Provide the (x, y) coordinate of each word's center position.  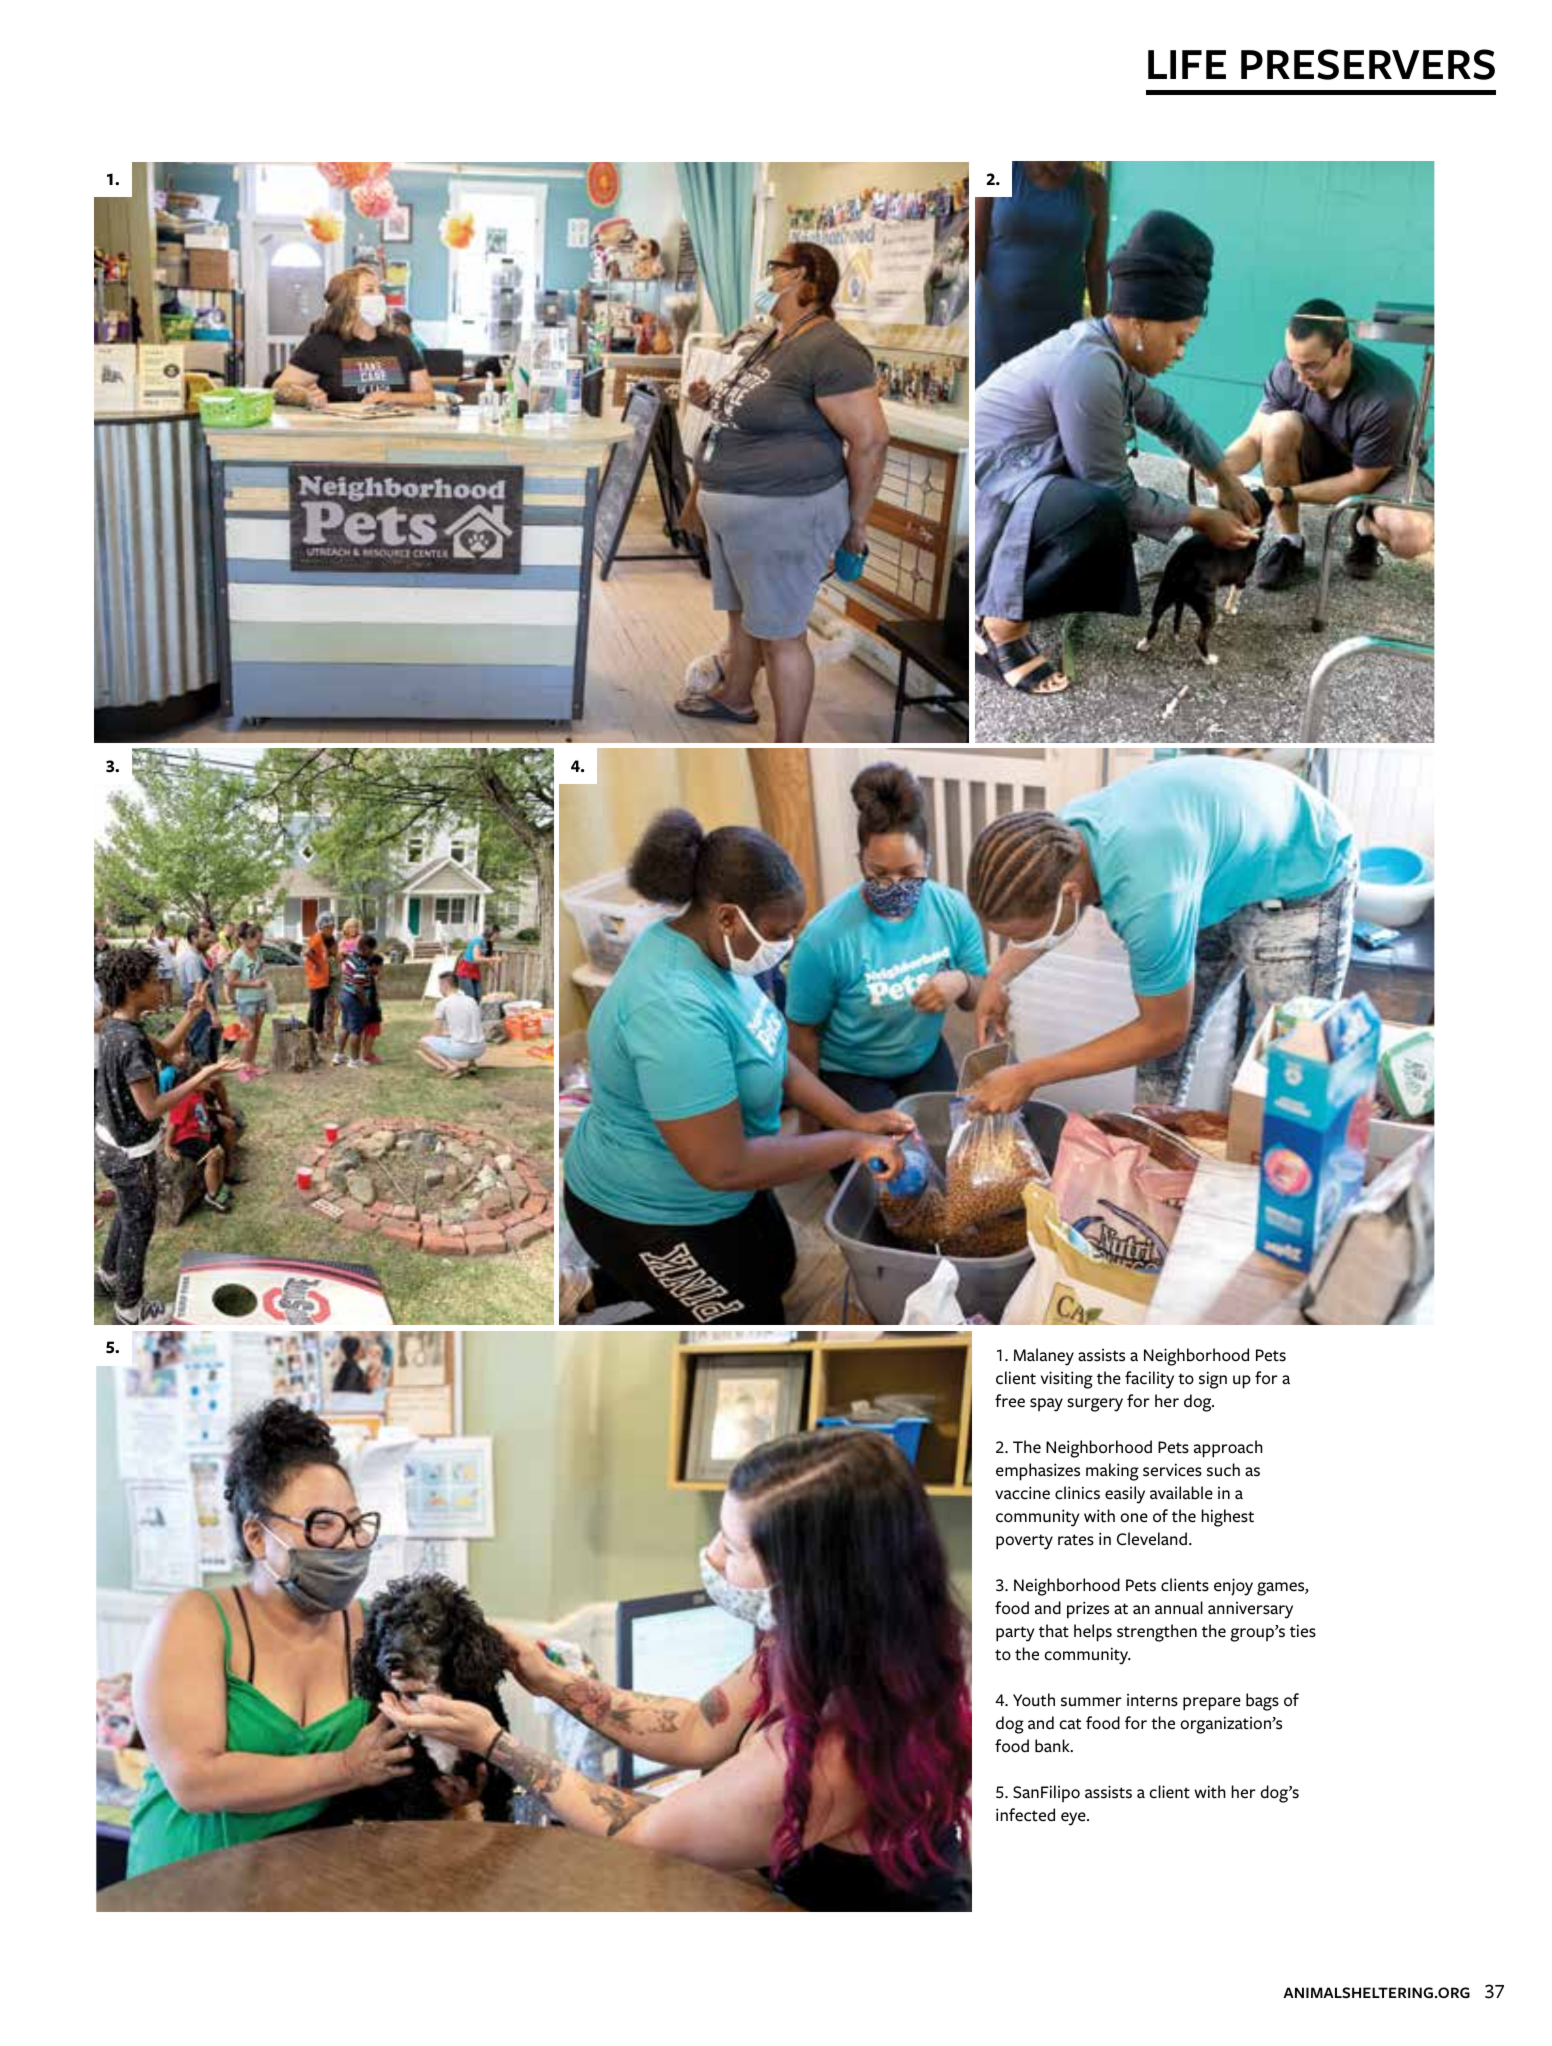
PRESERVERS (1368, 64)
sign (1213, 1380)
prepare (1212, 1704)
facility (1149, 1380)
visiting (1067, 1380)
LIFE (1187, 64)
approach (1228, 1449)
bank (1053, 1746)
